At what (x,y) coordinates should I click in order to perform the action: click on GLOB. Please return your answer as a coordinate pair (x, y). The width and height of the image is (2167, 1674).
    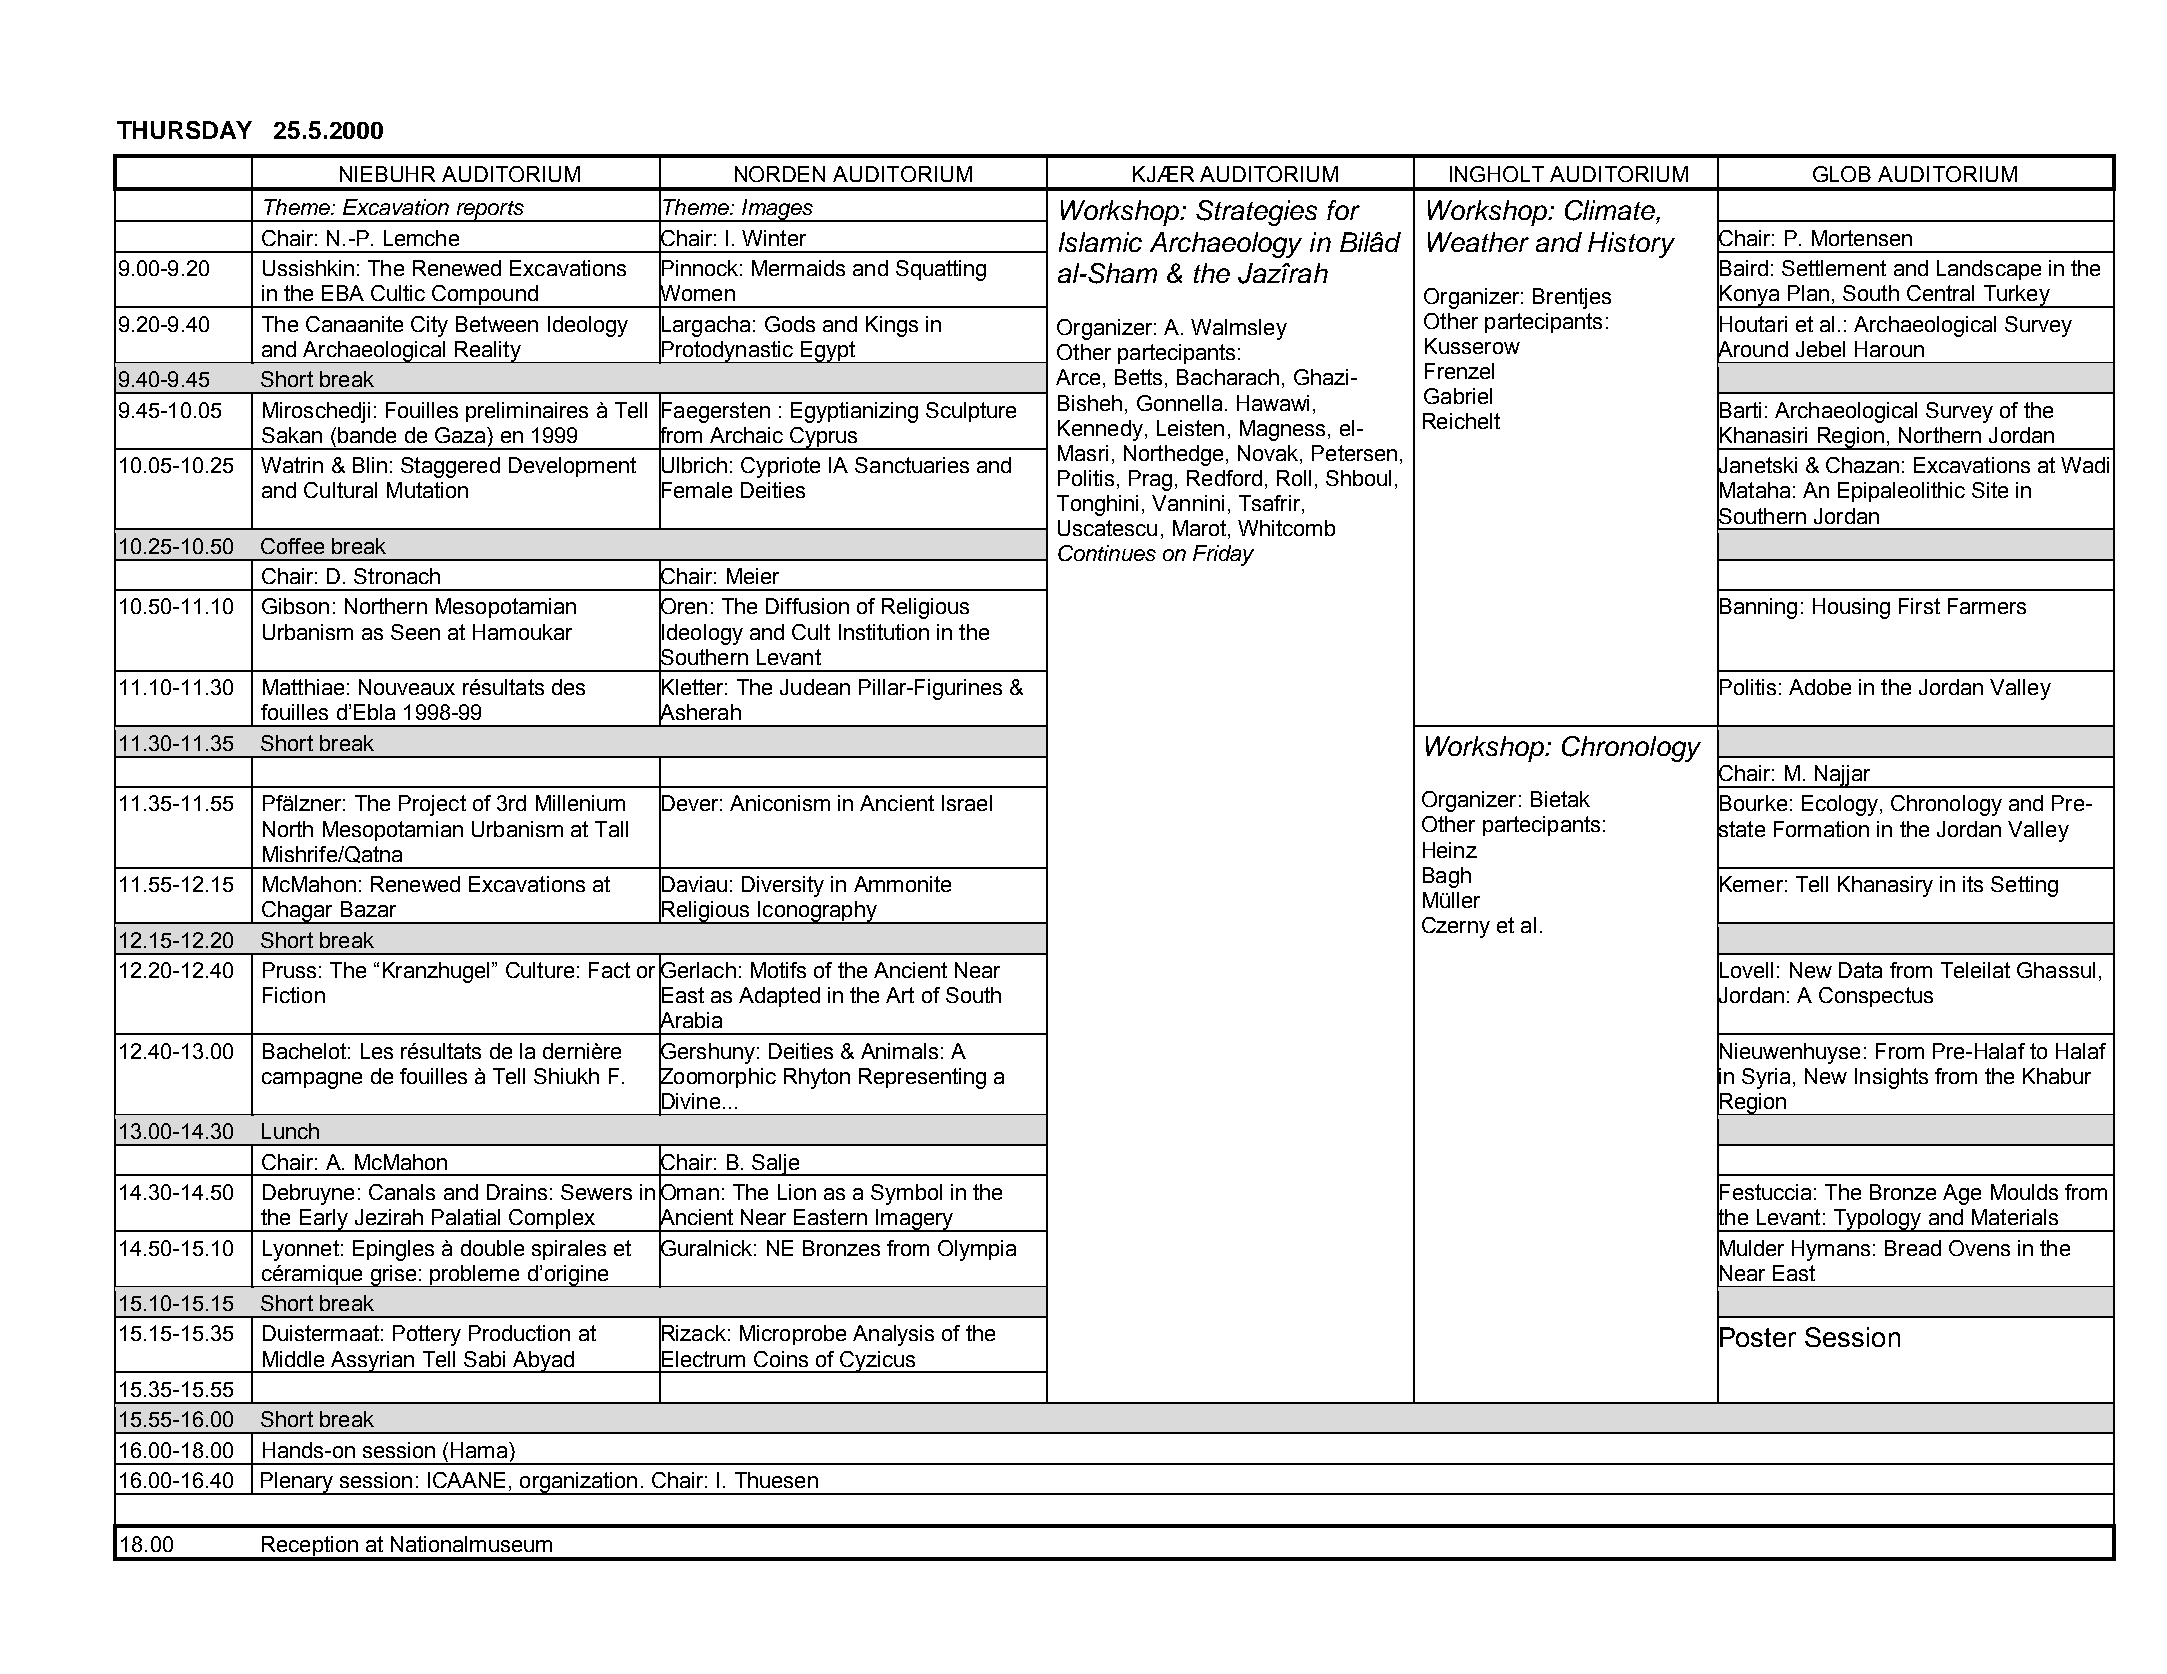
    Looking at the image, I should click on (1842, 174).
